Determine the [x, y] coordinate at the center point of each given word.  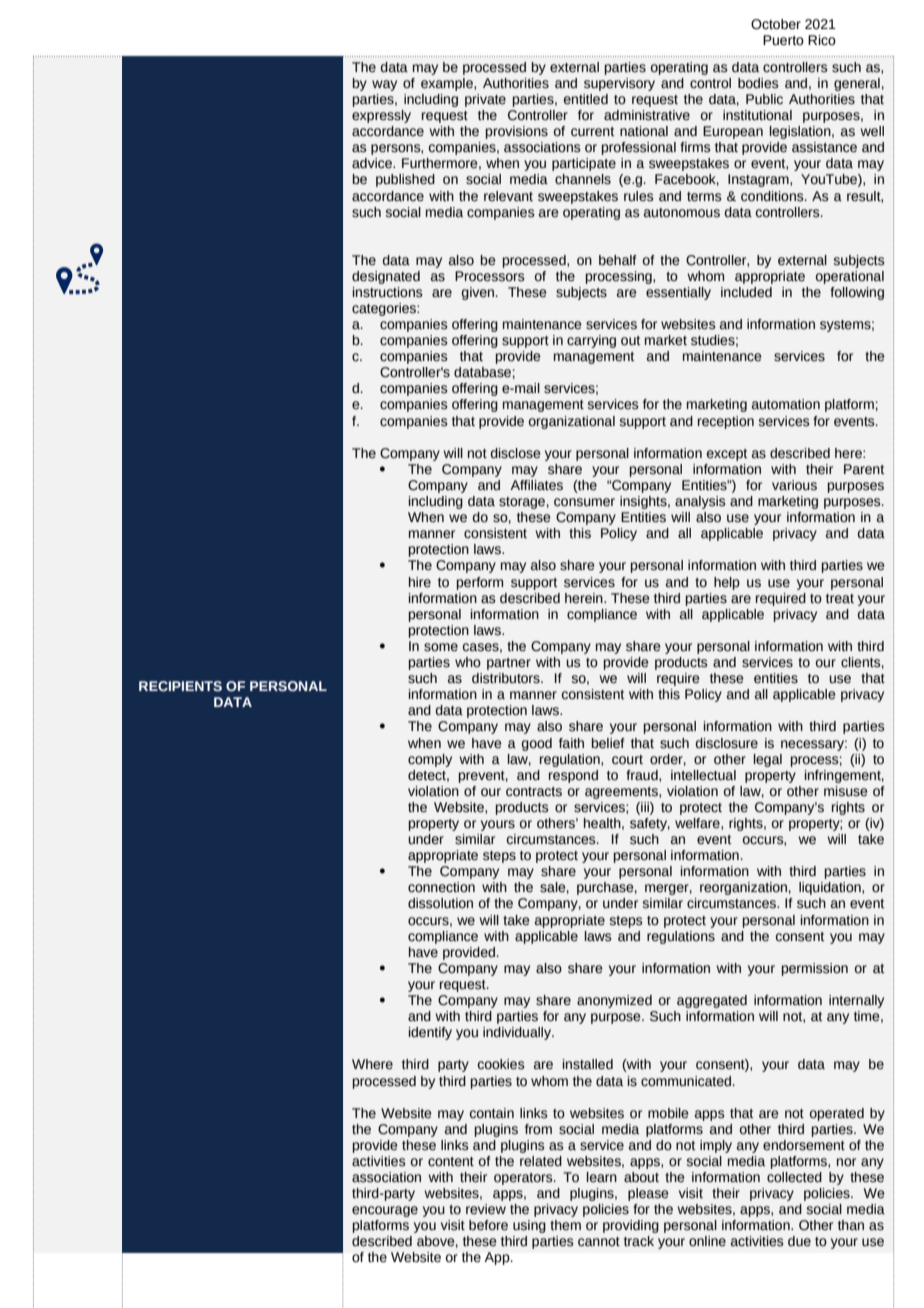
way [384, 85]
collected [794, 1177]
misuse [846, 791]
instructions [388, 292]
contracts [534, 792]
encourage [385, 1211]
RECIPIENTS [180, 686]
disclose [516, 453]
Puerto [783, 40]
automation [786, 404]
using [529, 1226]
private [485, 100]
